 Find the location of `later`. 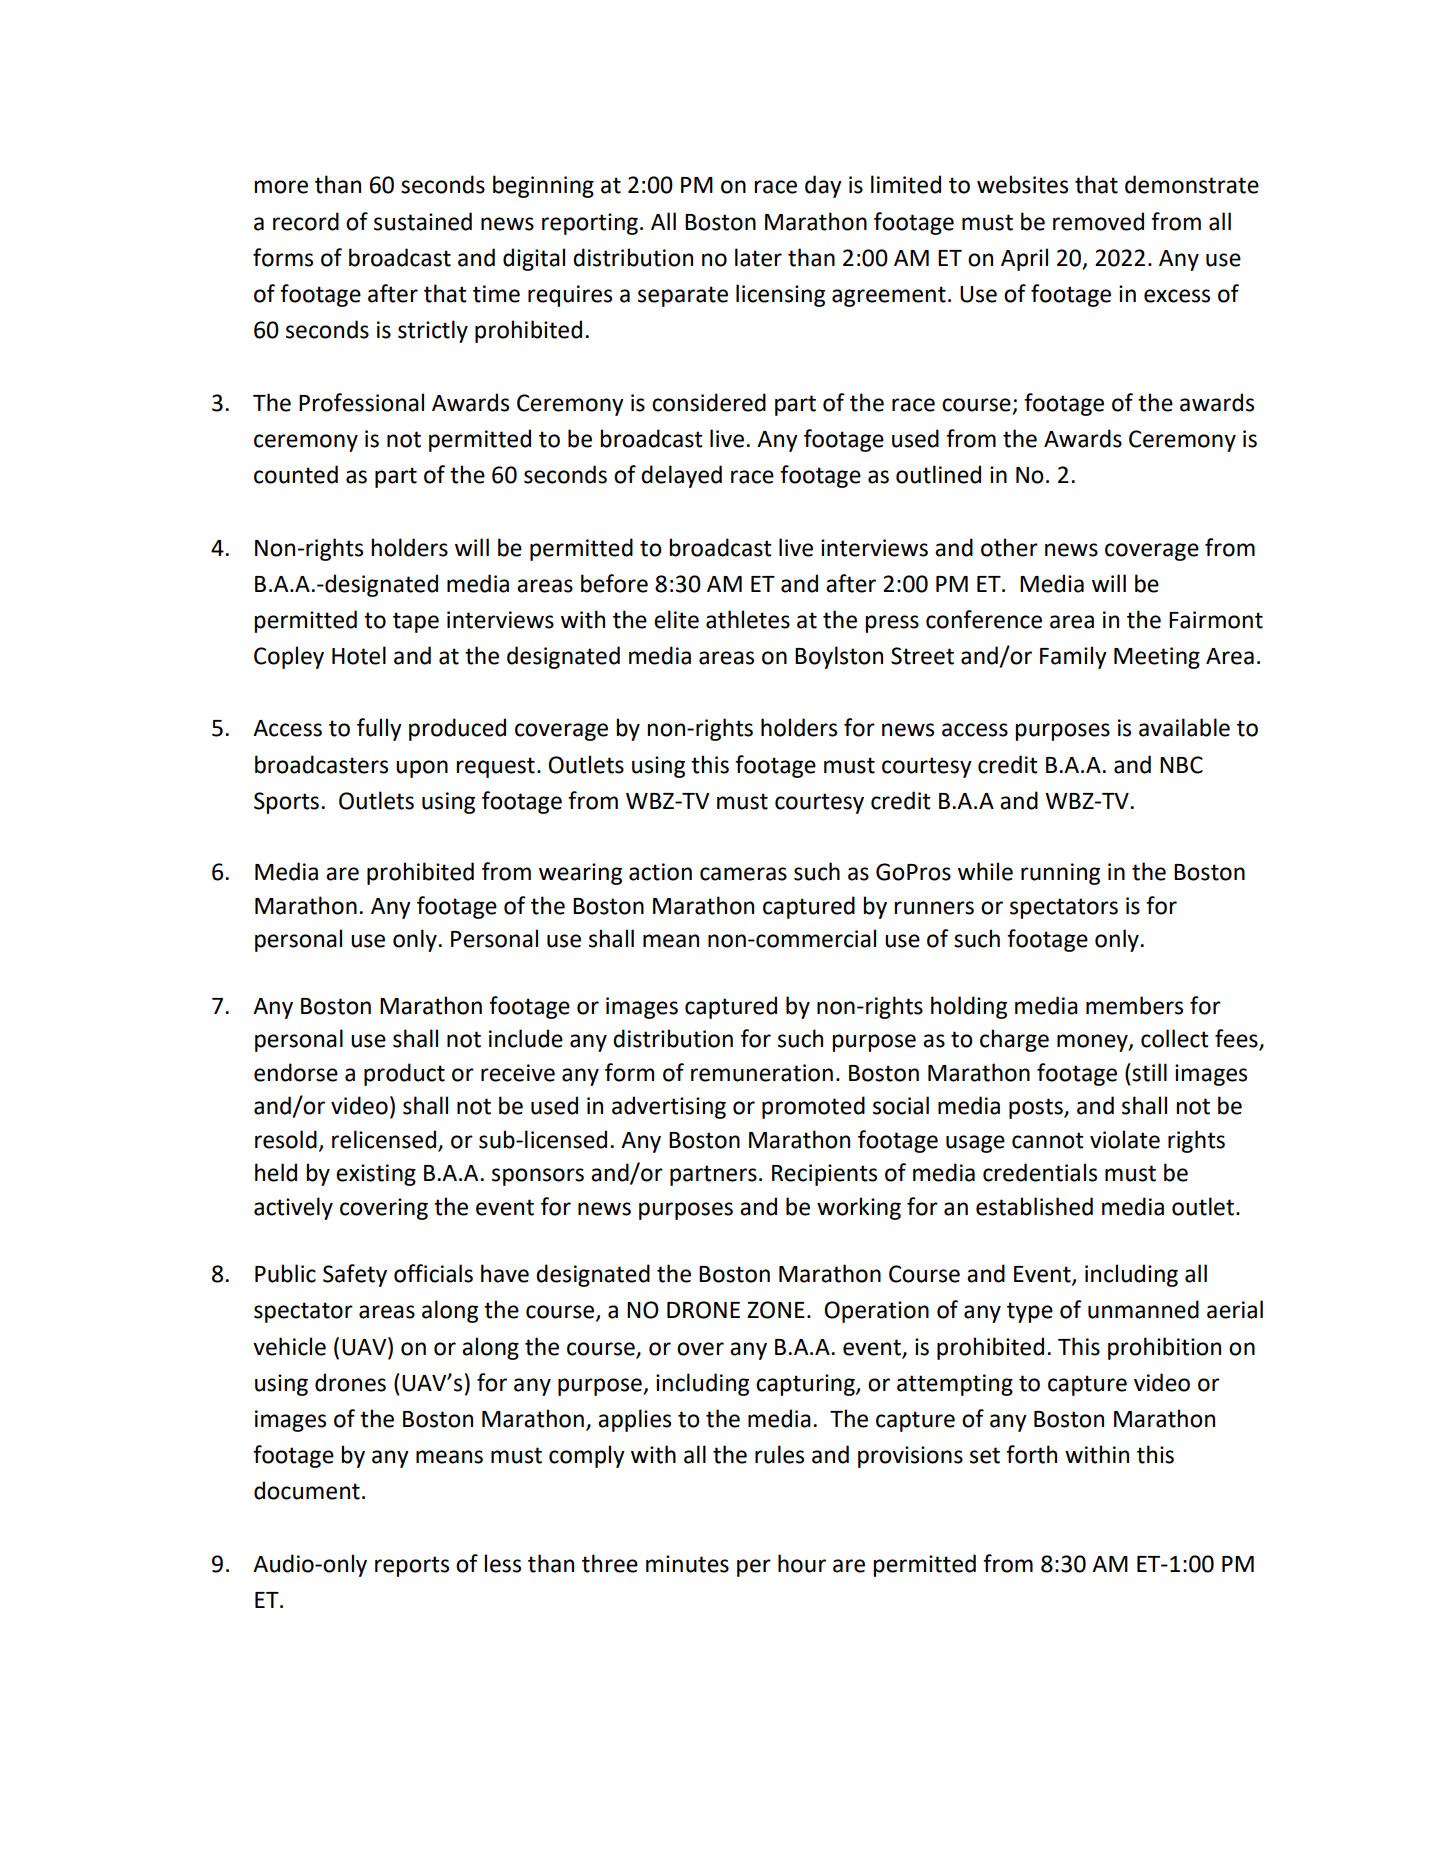

later is located at coordinates (758, 257).
